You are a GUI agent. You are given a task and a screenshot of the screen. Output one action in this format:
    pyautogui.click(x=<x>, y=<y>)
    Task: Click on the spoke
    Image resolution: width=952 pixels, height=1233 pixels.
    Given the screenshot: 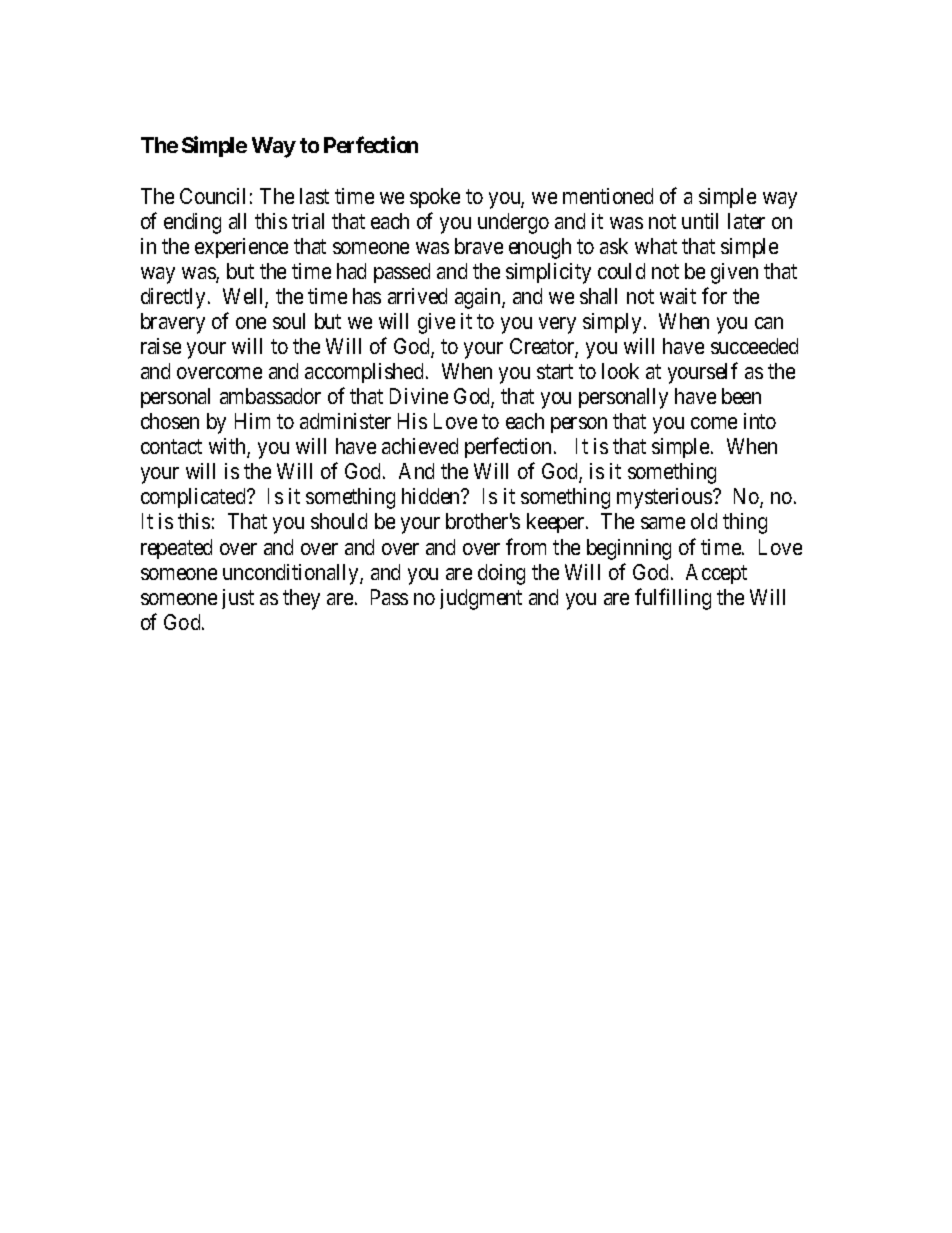 What is the action you would take?
    pyautogui.click(x=435, y=198)
